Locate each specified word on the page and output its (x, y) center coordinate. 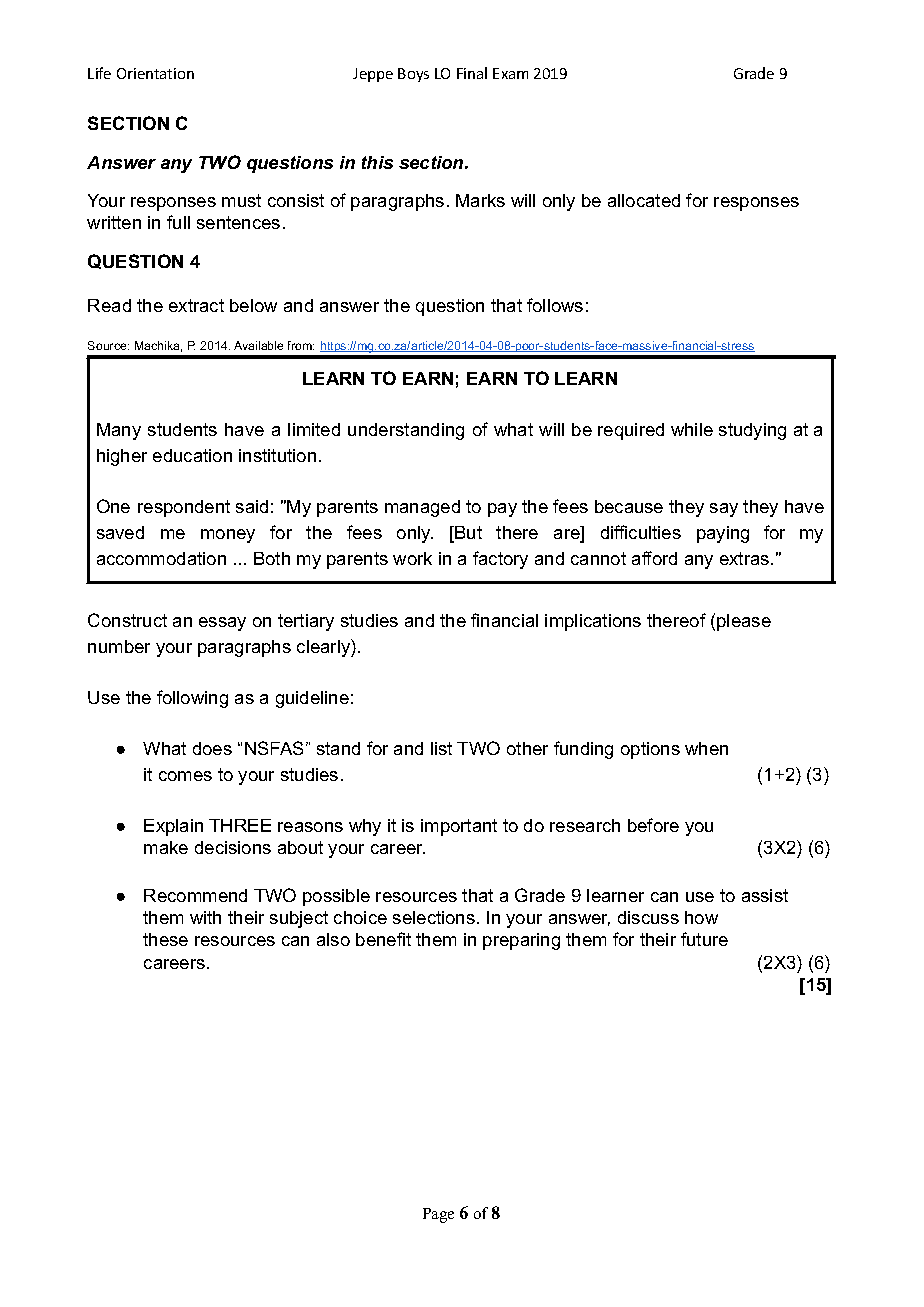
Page (438, 1215)
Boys (413, 75)
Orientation (155, 73)
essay (222, 624)
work (412, 558)
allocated (644, 200)
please (744, 622)
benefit (383, 939)
